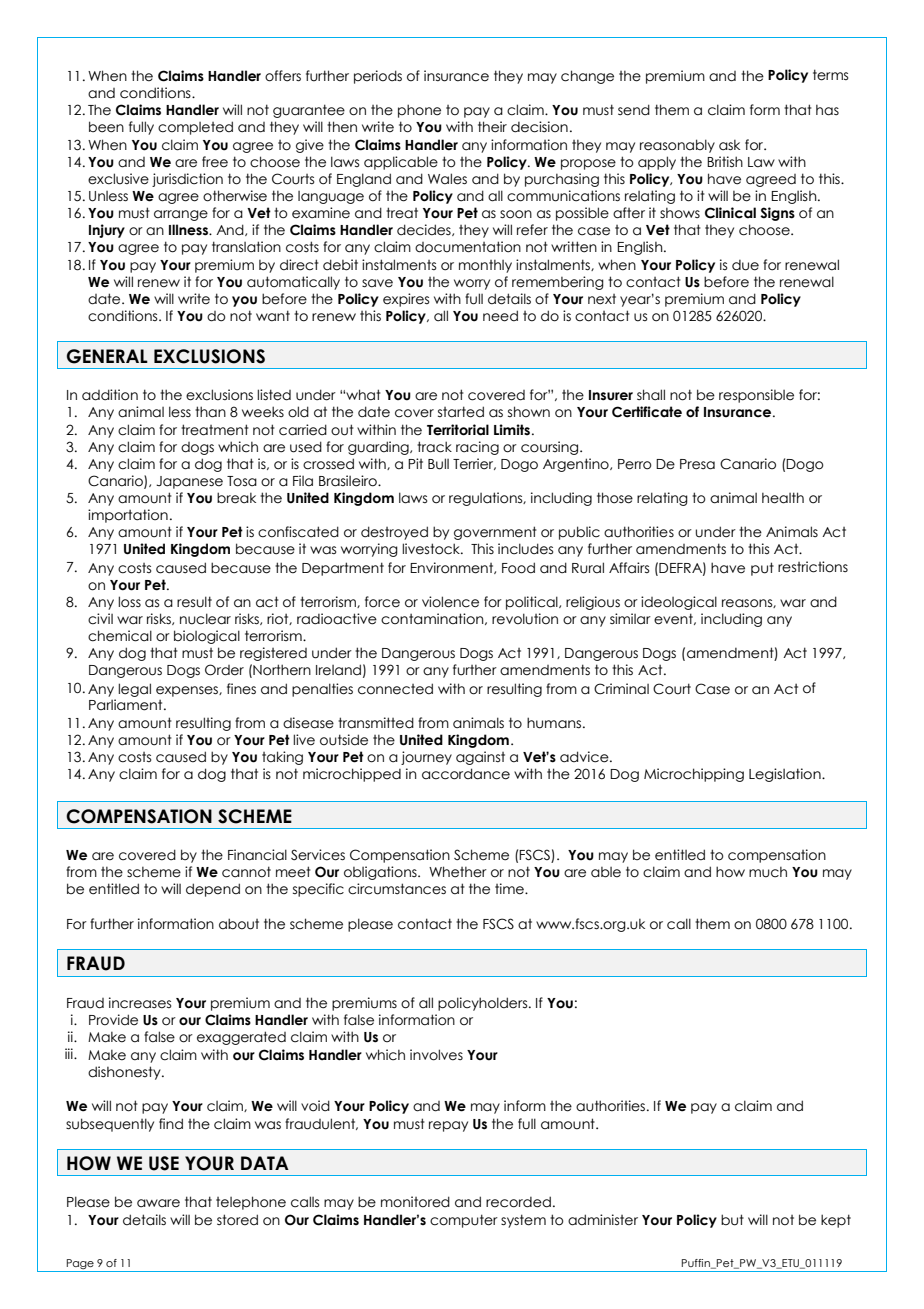 The image size is (924, 1309). Describe the element at coordinates (783, 498) in the document. I see `health` at that location.
